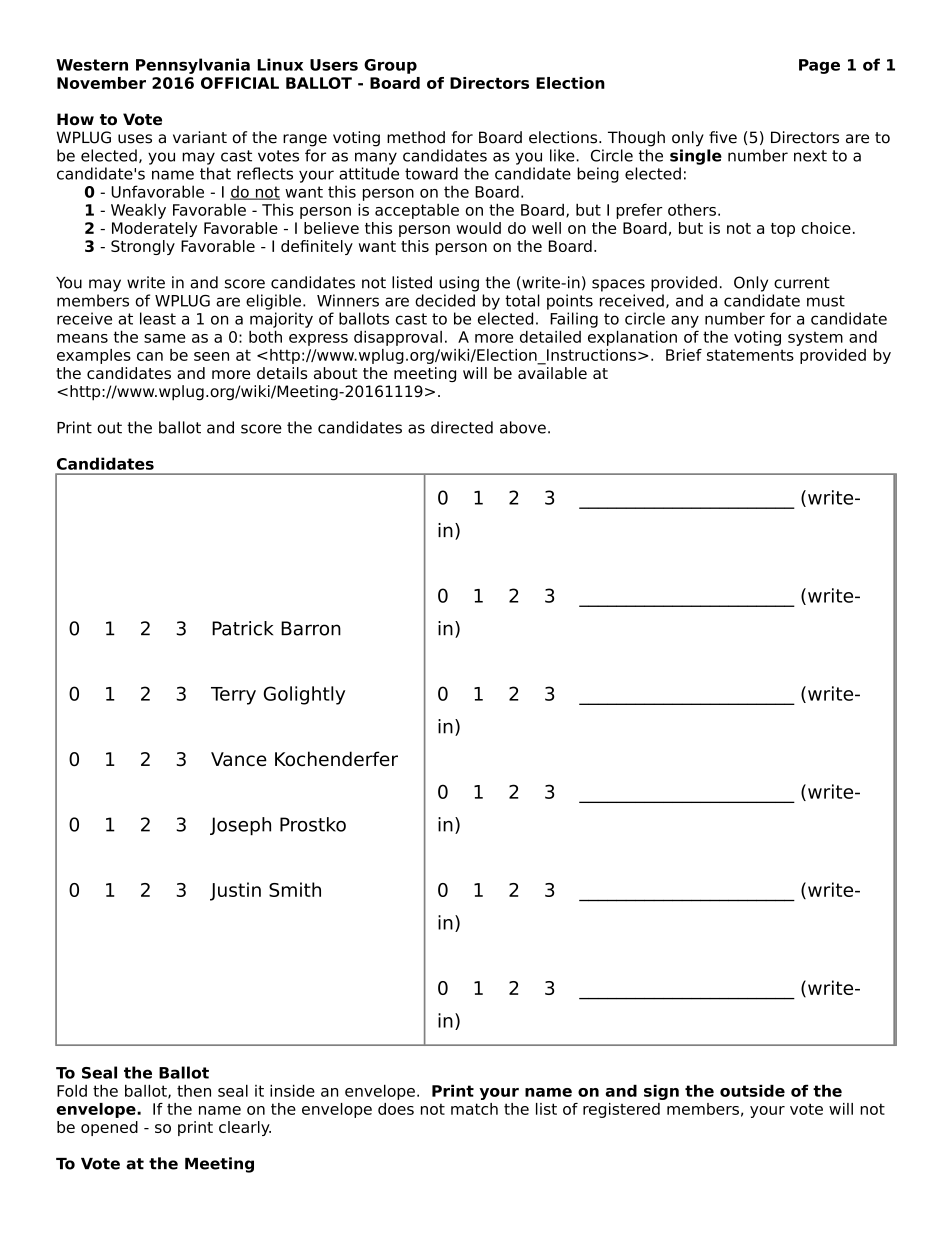 This screenshot has width=952, height=1233. I want to click on match, so click(474, 1109).
